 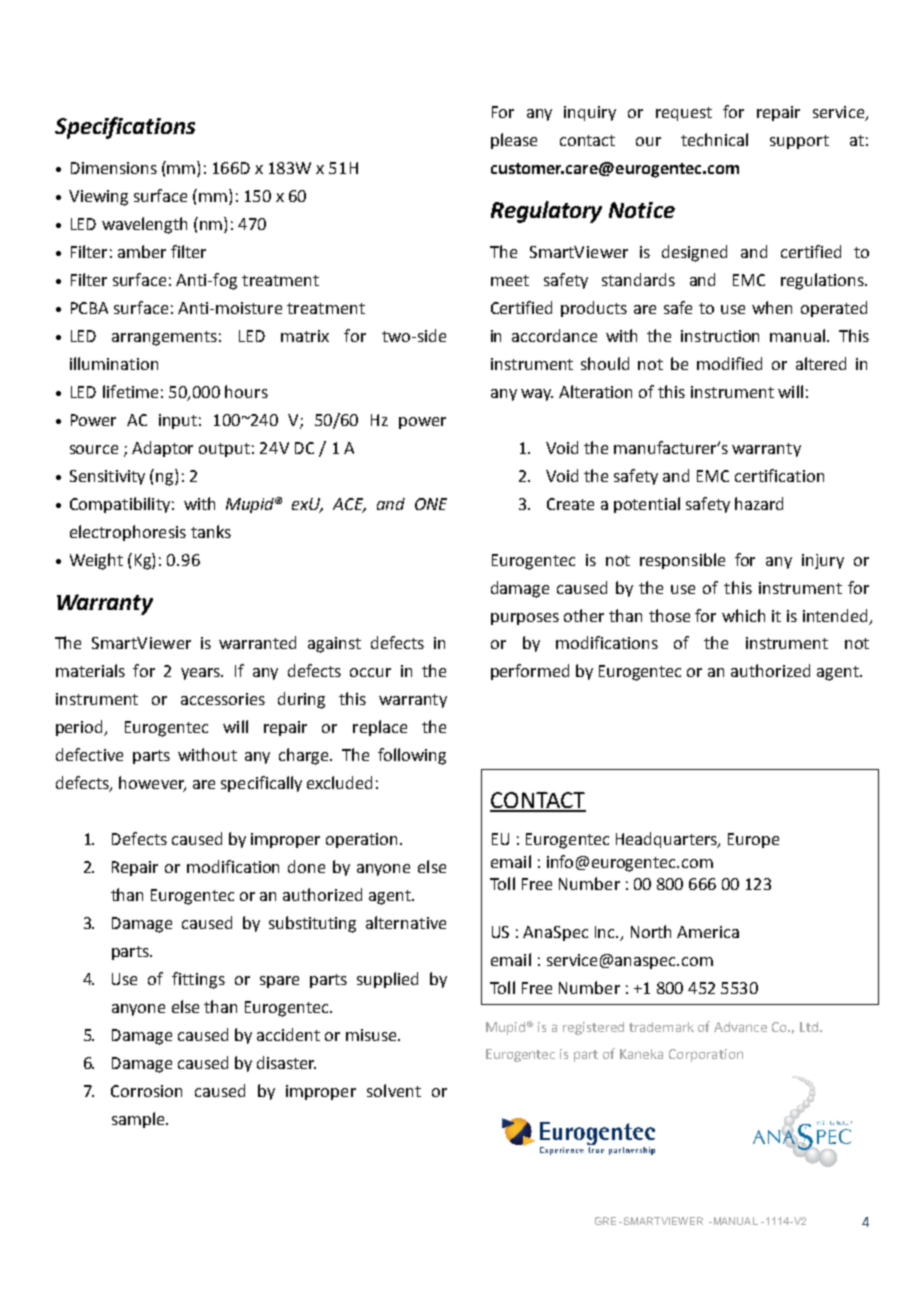 What do you see at coordinates (361, 840) in the document?
I see `operation` at bounding box center [361, 840].
